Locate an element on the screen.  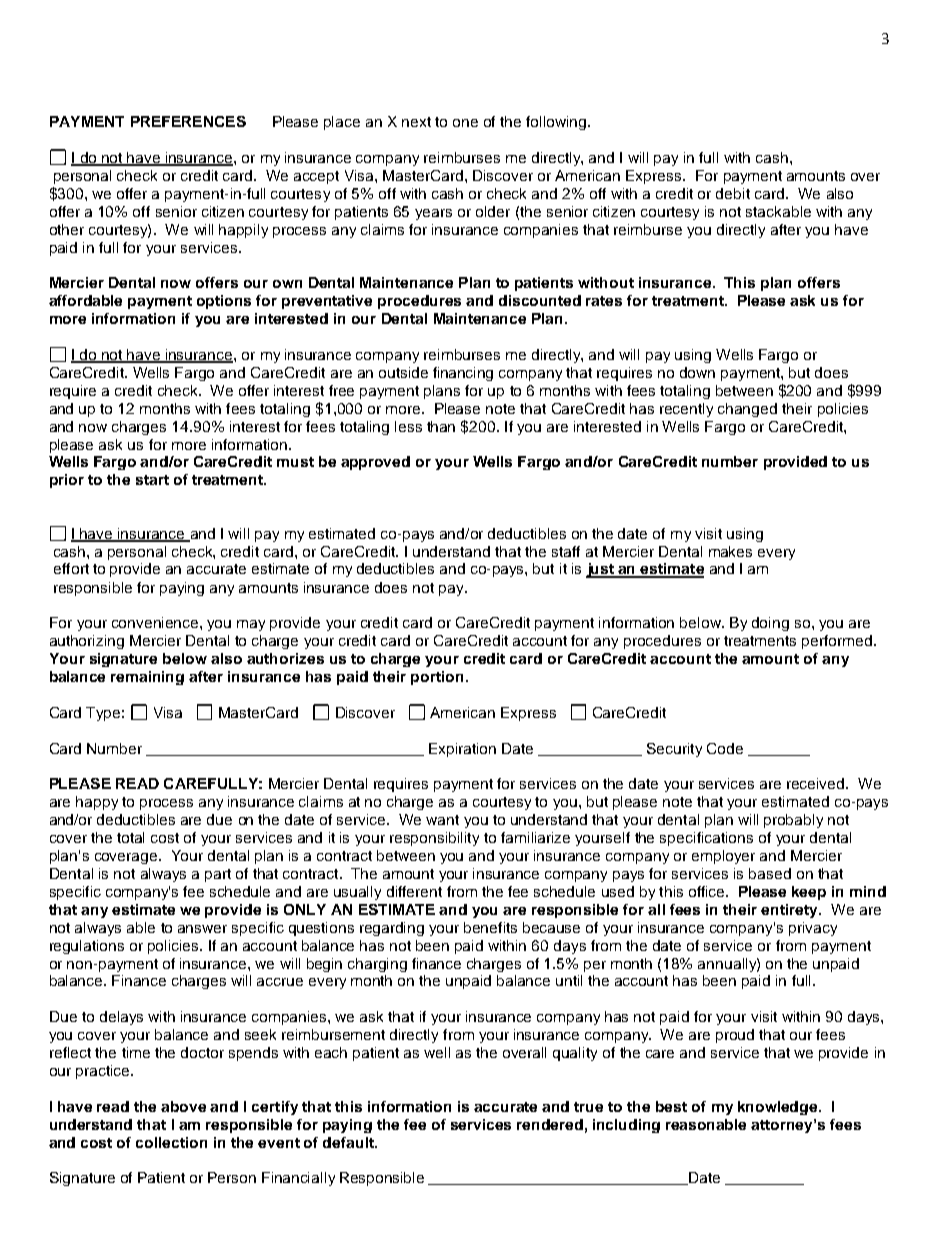
knowledge is located at coordinates (779, 1108).
